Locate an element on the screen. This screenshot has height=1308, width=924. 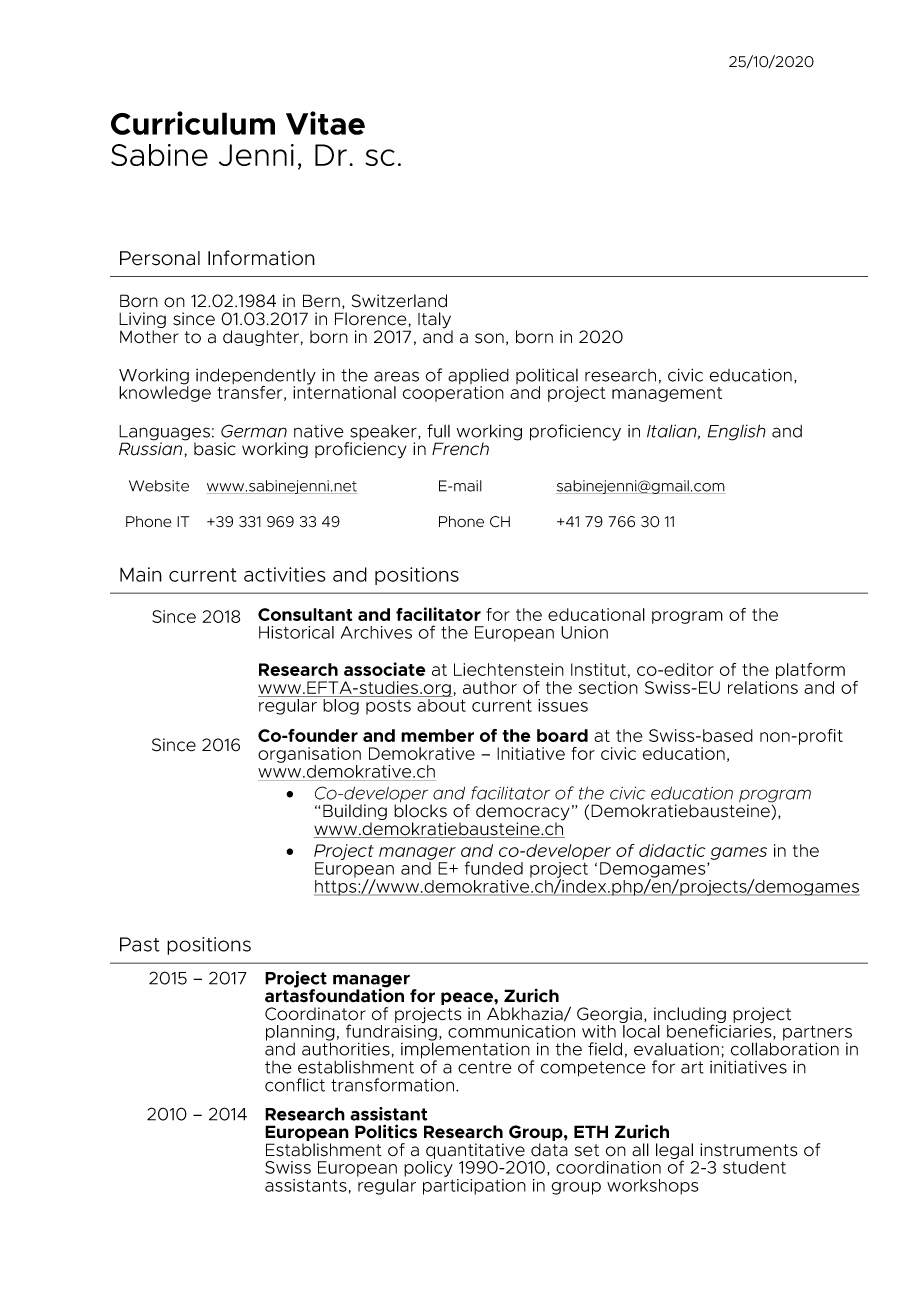
conflict is located at coordinates (295, 1085).
